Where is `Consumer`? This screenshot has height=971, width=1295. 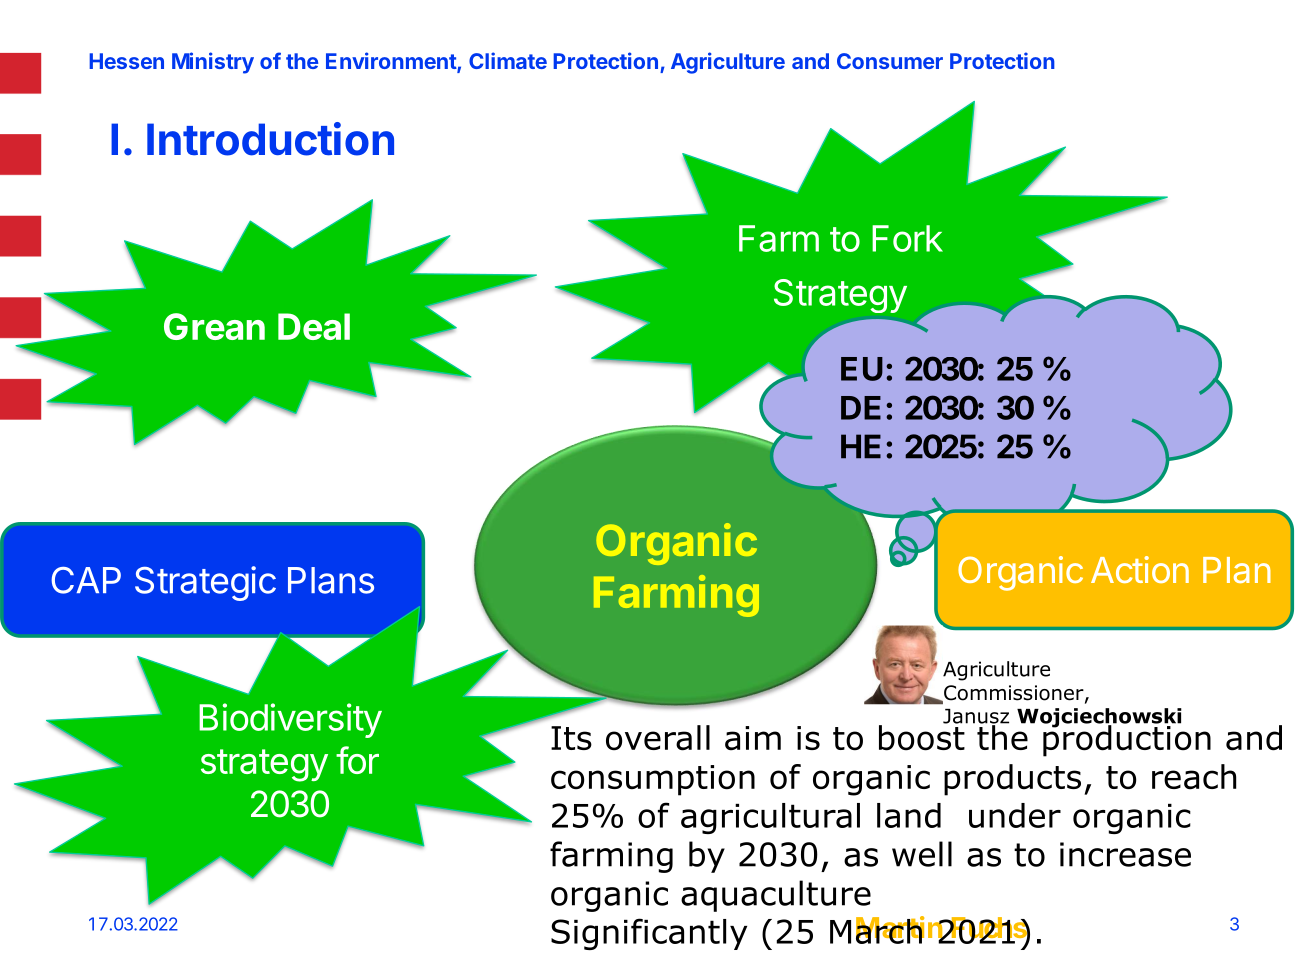 Consumer is located at coordinates (890, 61).
